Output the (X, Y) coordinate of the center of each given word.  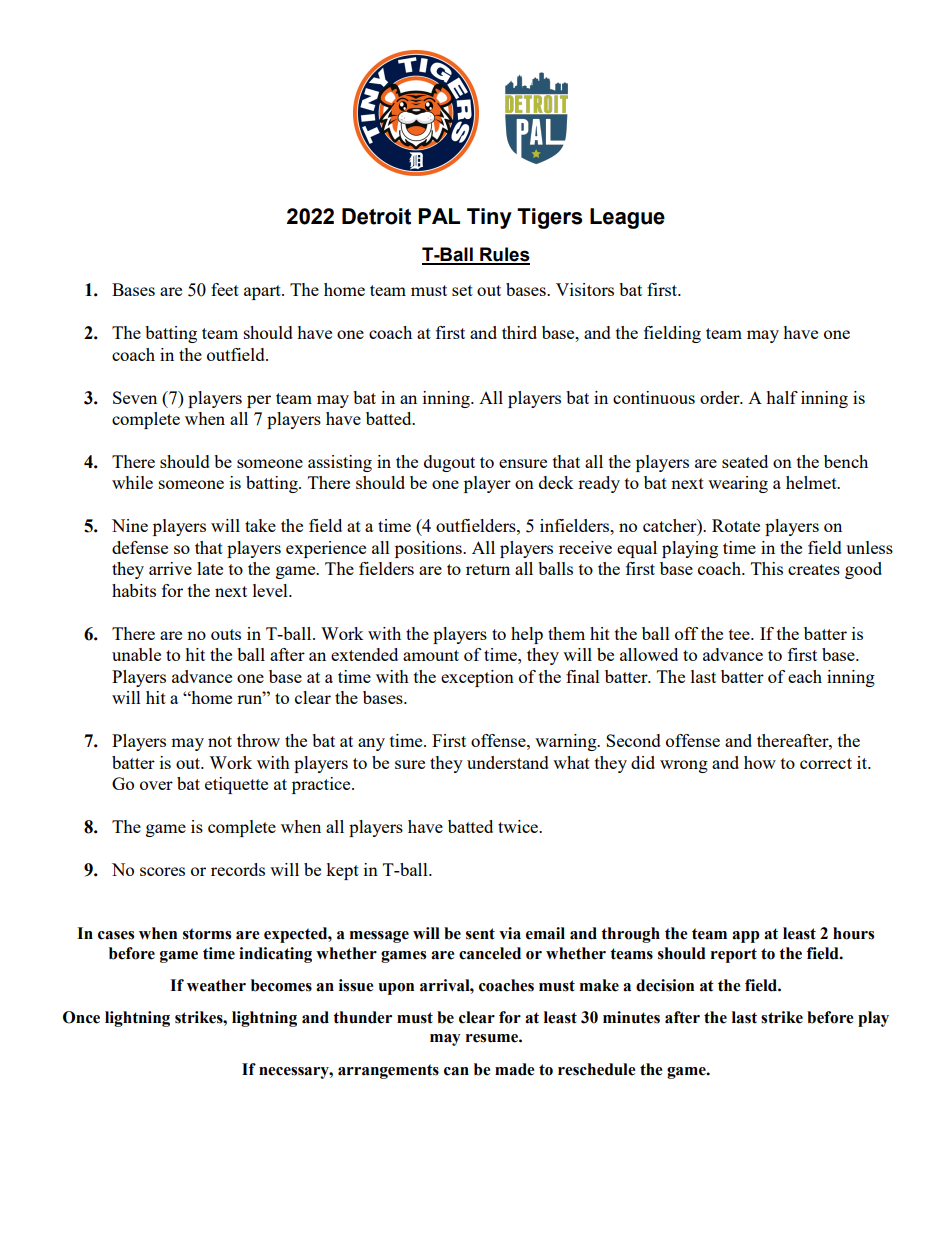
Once (81, 1017)
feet (225, 289)
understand (508, 762)
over (156, 785)
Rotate (736, 525)
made (515, 1069)
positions (429, 549)
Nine (130, 525)
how (760, 762)
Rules (504, 255)
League (627, 218)
